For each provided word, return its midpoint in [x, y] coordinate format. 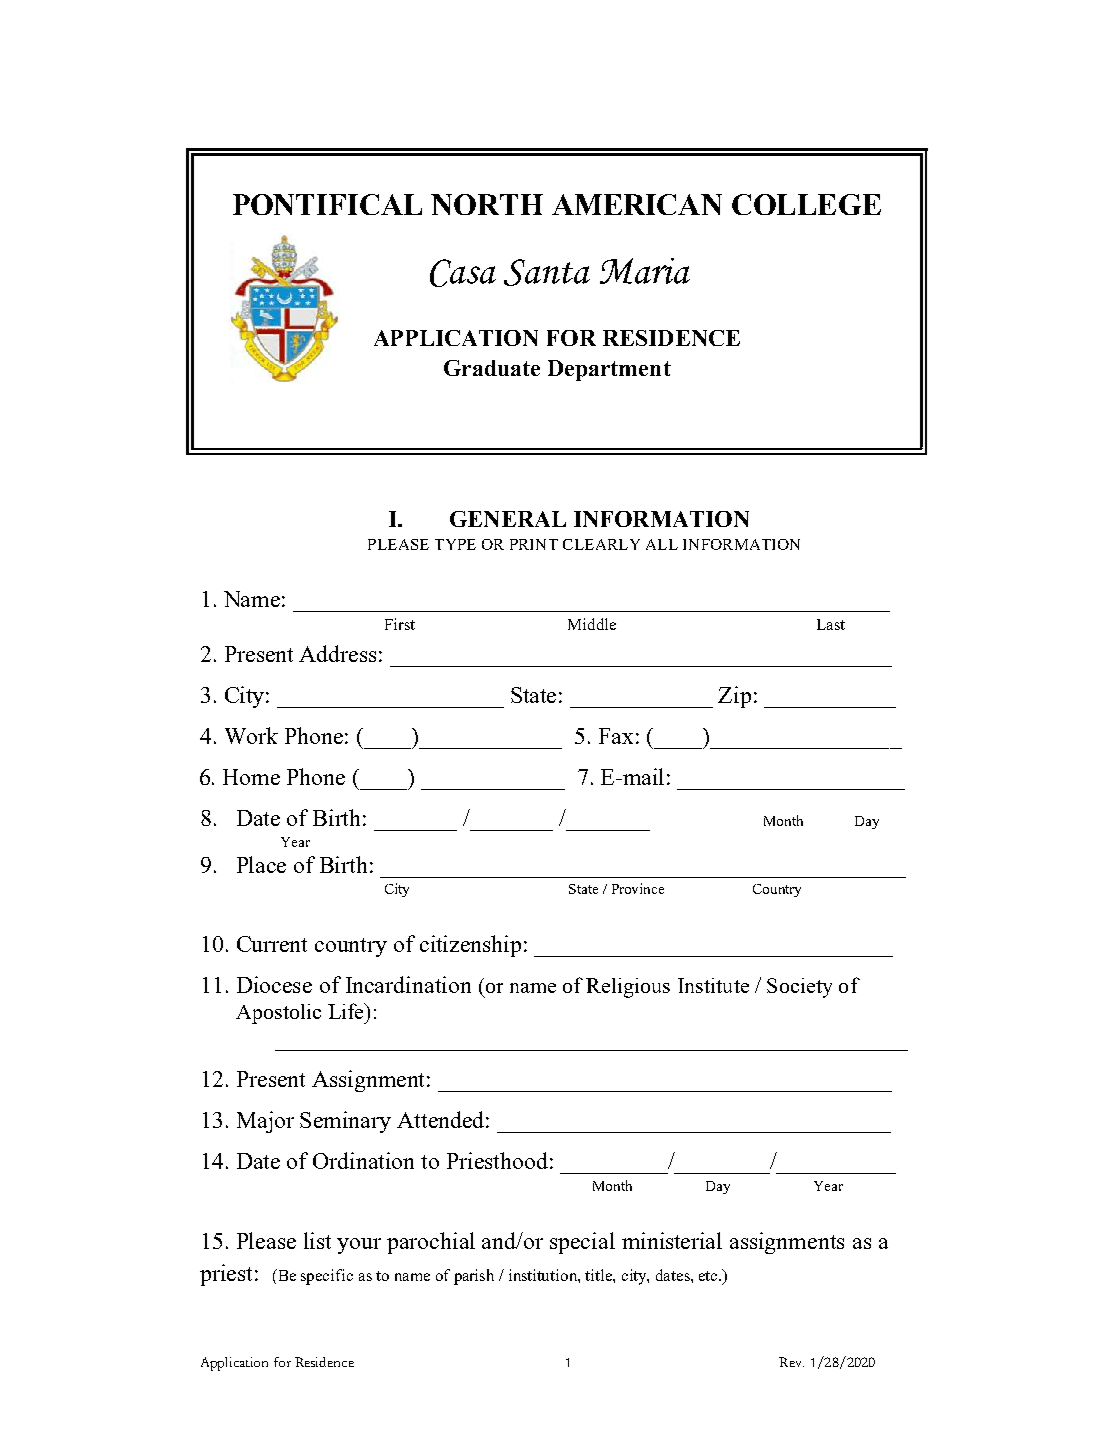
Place [261, 864]
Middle [592, 624]
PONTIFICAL [327, 204]
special [582, 1243]
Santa [547, 272]
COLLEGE [806, 204]
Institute [713, 985]
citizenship [470, 946]
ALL [662, 544]
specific [327, 1277]
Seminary [345, 1122]
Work [251, 735]
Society [799, 988]
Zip [734, 697]
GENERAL [508, 519]
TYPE [455, 544]
